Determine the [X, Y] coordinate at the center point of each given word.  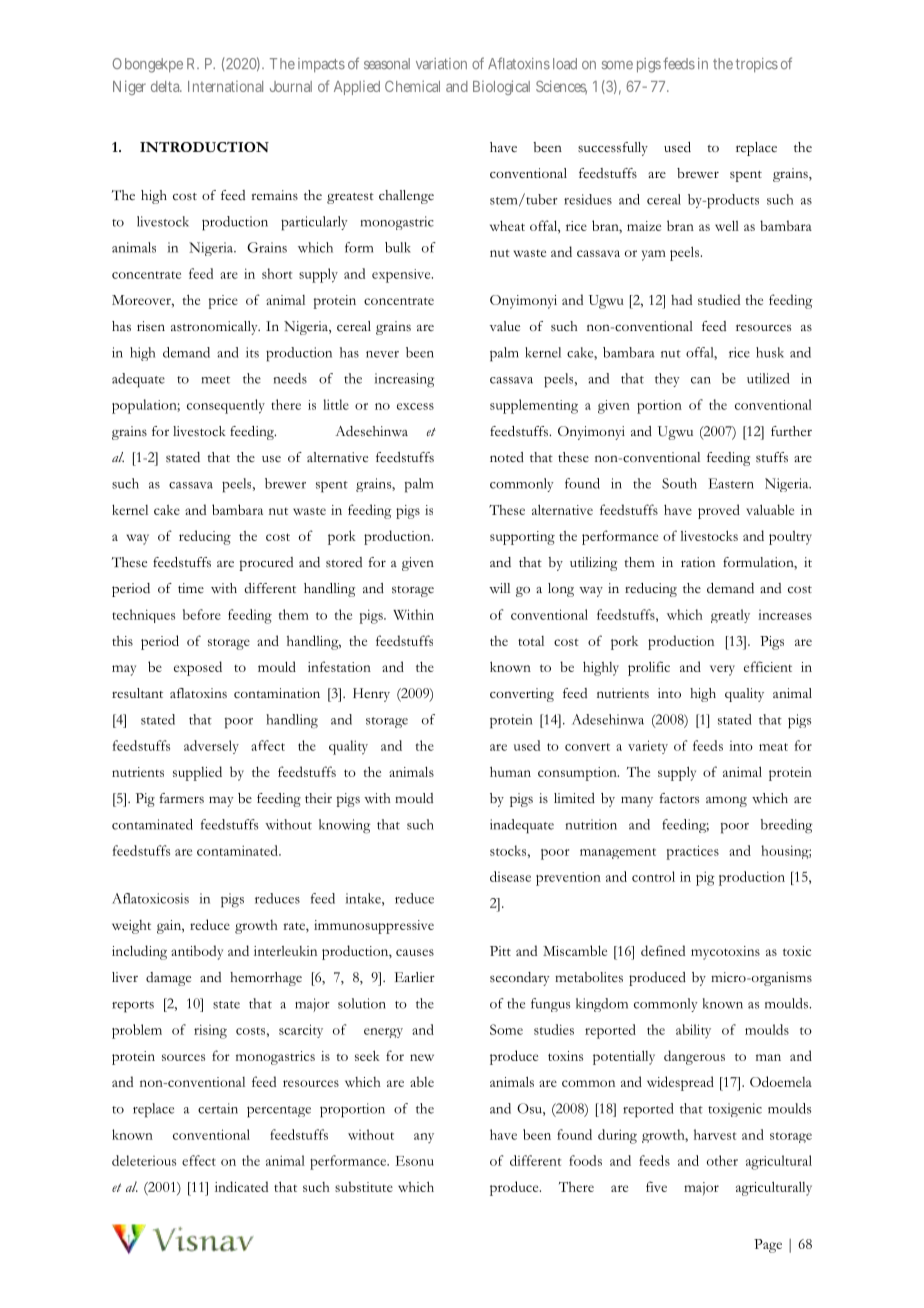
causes [415, 952]
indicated [241, 1186]
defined [663, 950]
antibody [197, 952]
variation [441, 64]
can [701, 380]
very [722, 670]
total [531, 641]
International [225, 86]
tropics [757, 65]
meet [216, 380]
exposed [198, 668]
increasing [404, 380]
